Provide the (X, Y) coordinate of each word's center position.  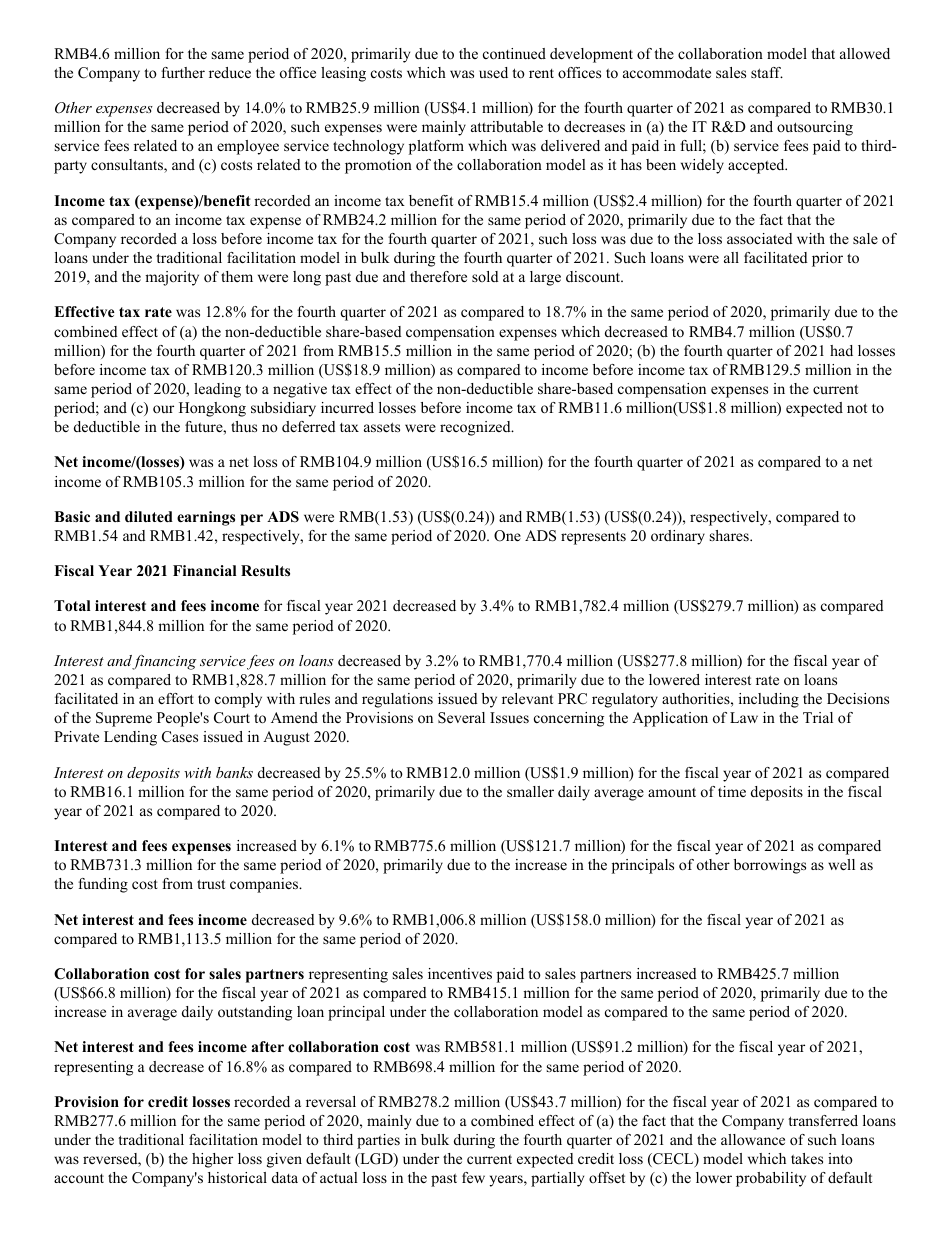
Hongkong (212, 409)
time (732, 791)
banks (234, 772)
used (493, 72)
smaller (530, 791)
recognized (476, 428)
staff (767, 72)
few (473, 1177)
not (857, 408)
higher (212, 1160)
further (183, 72)
